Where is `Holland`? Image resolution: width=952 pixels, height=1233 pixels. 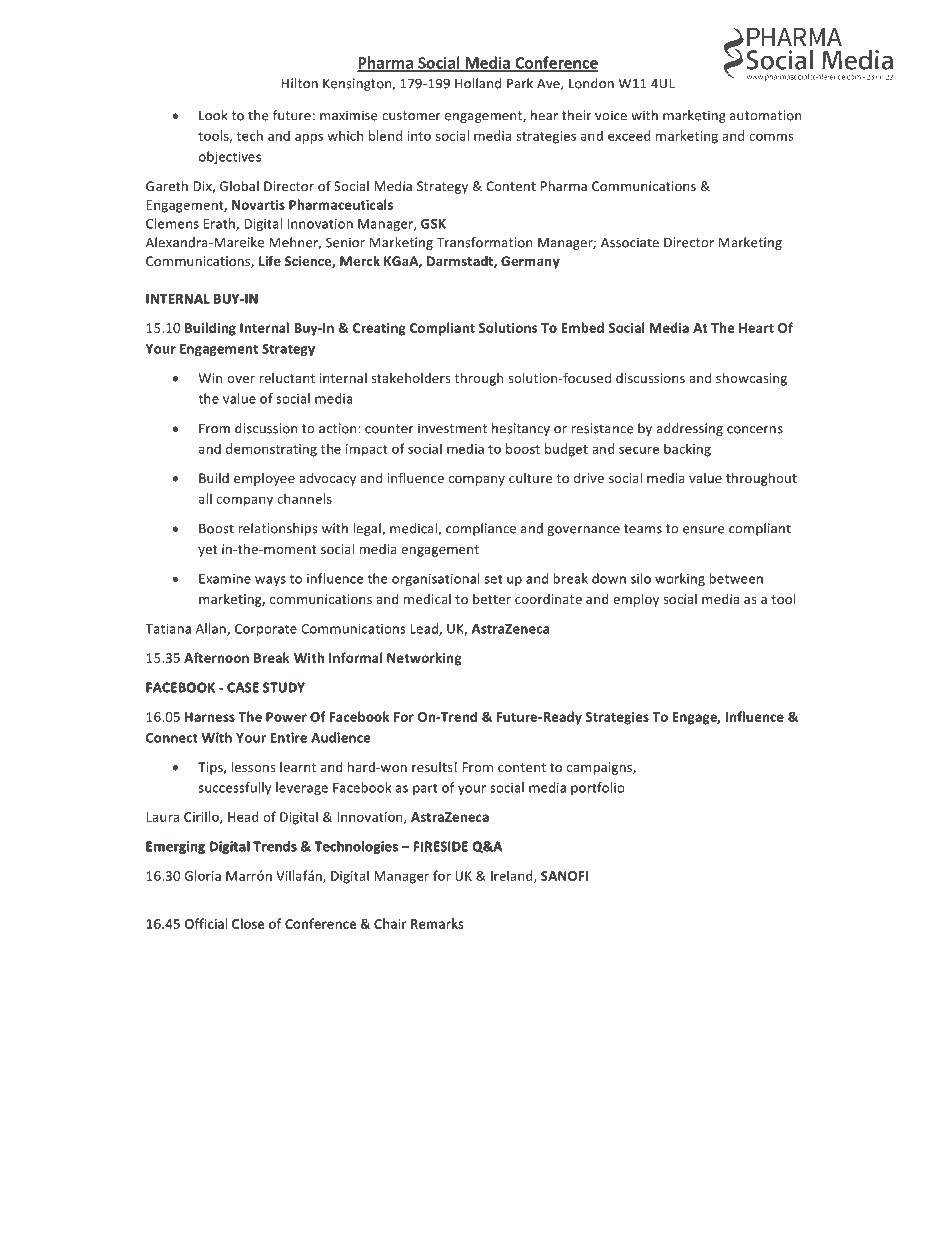 Holland is located at coordinates (478, 83).
